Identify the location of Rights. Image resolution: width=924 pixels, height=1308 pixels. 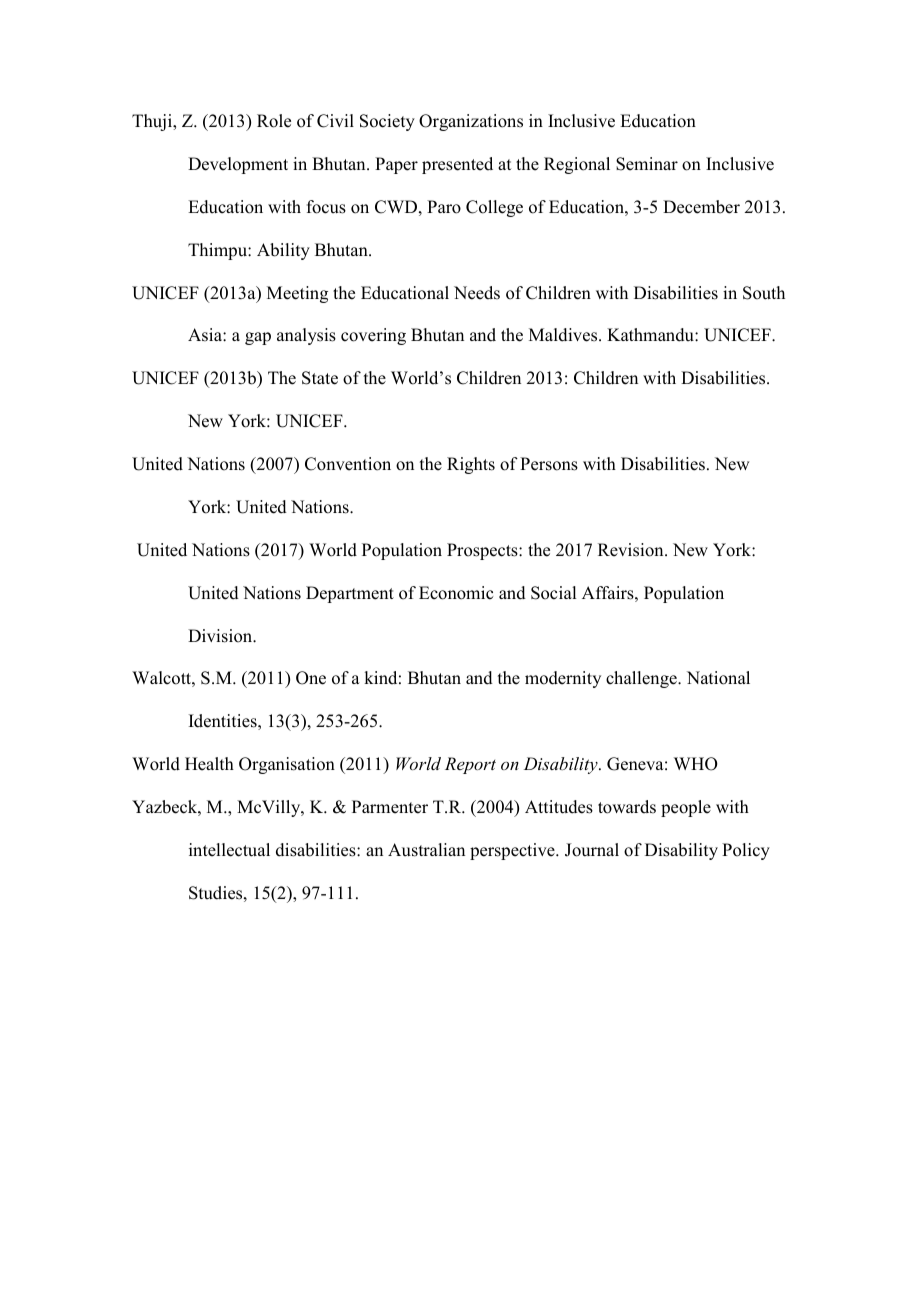
(471, 465).
